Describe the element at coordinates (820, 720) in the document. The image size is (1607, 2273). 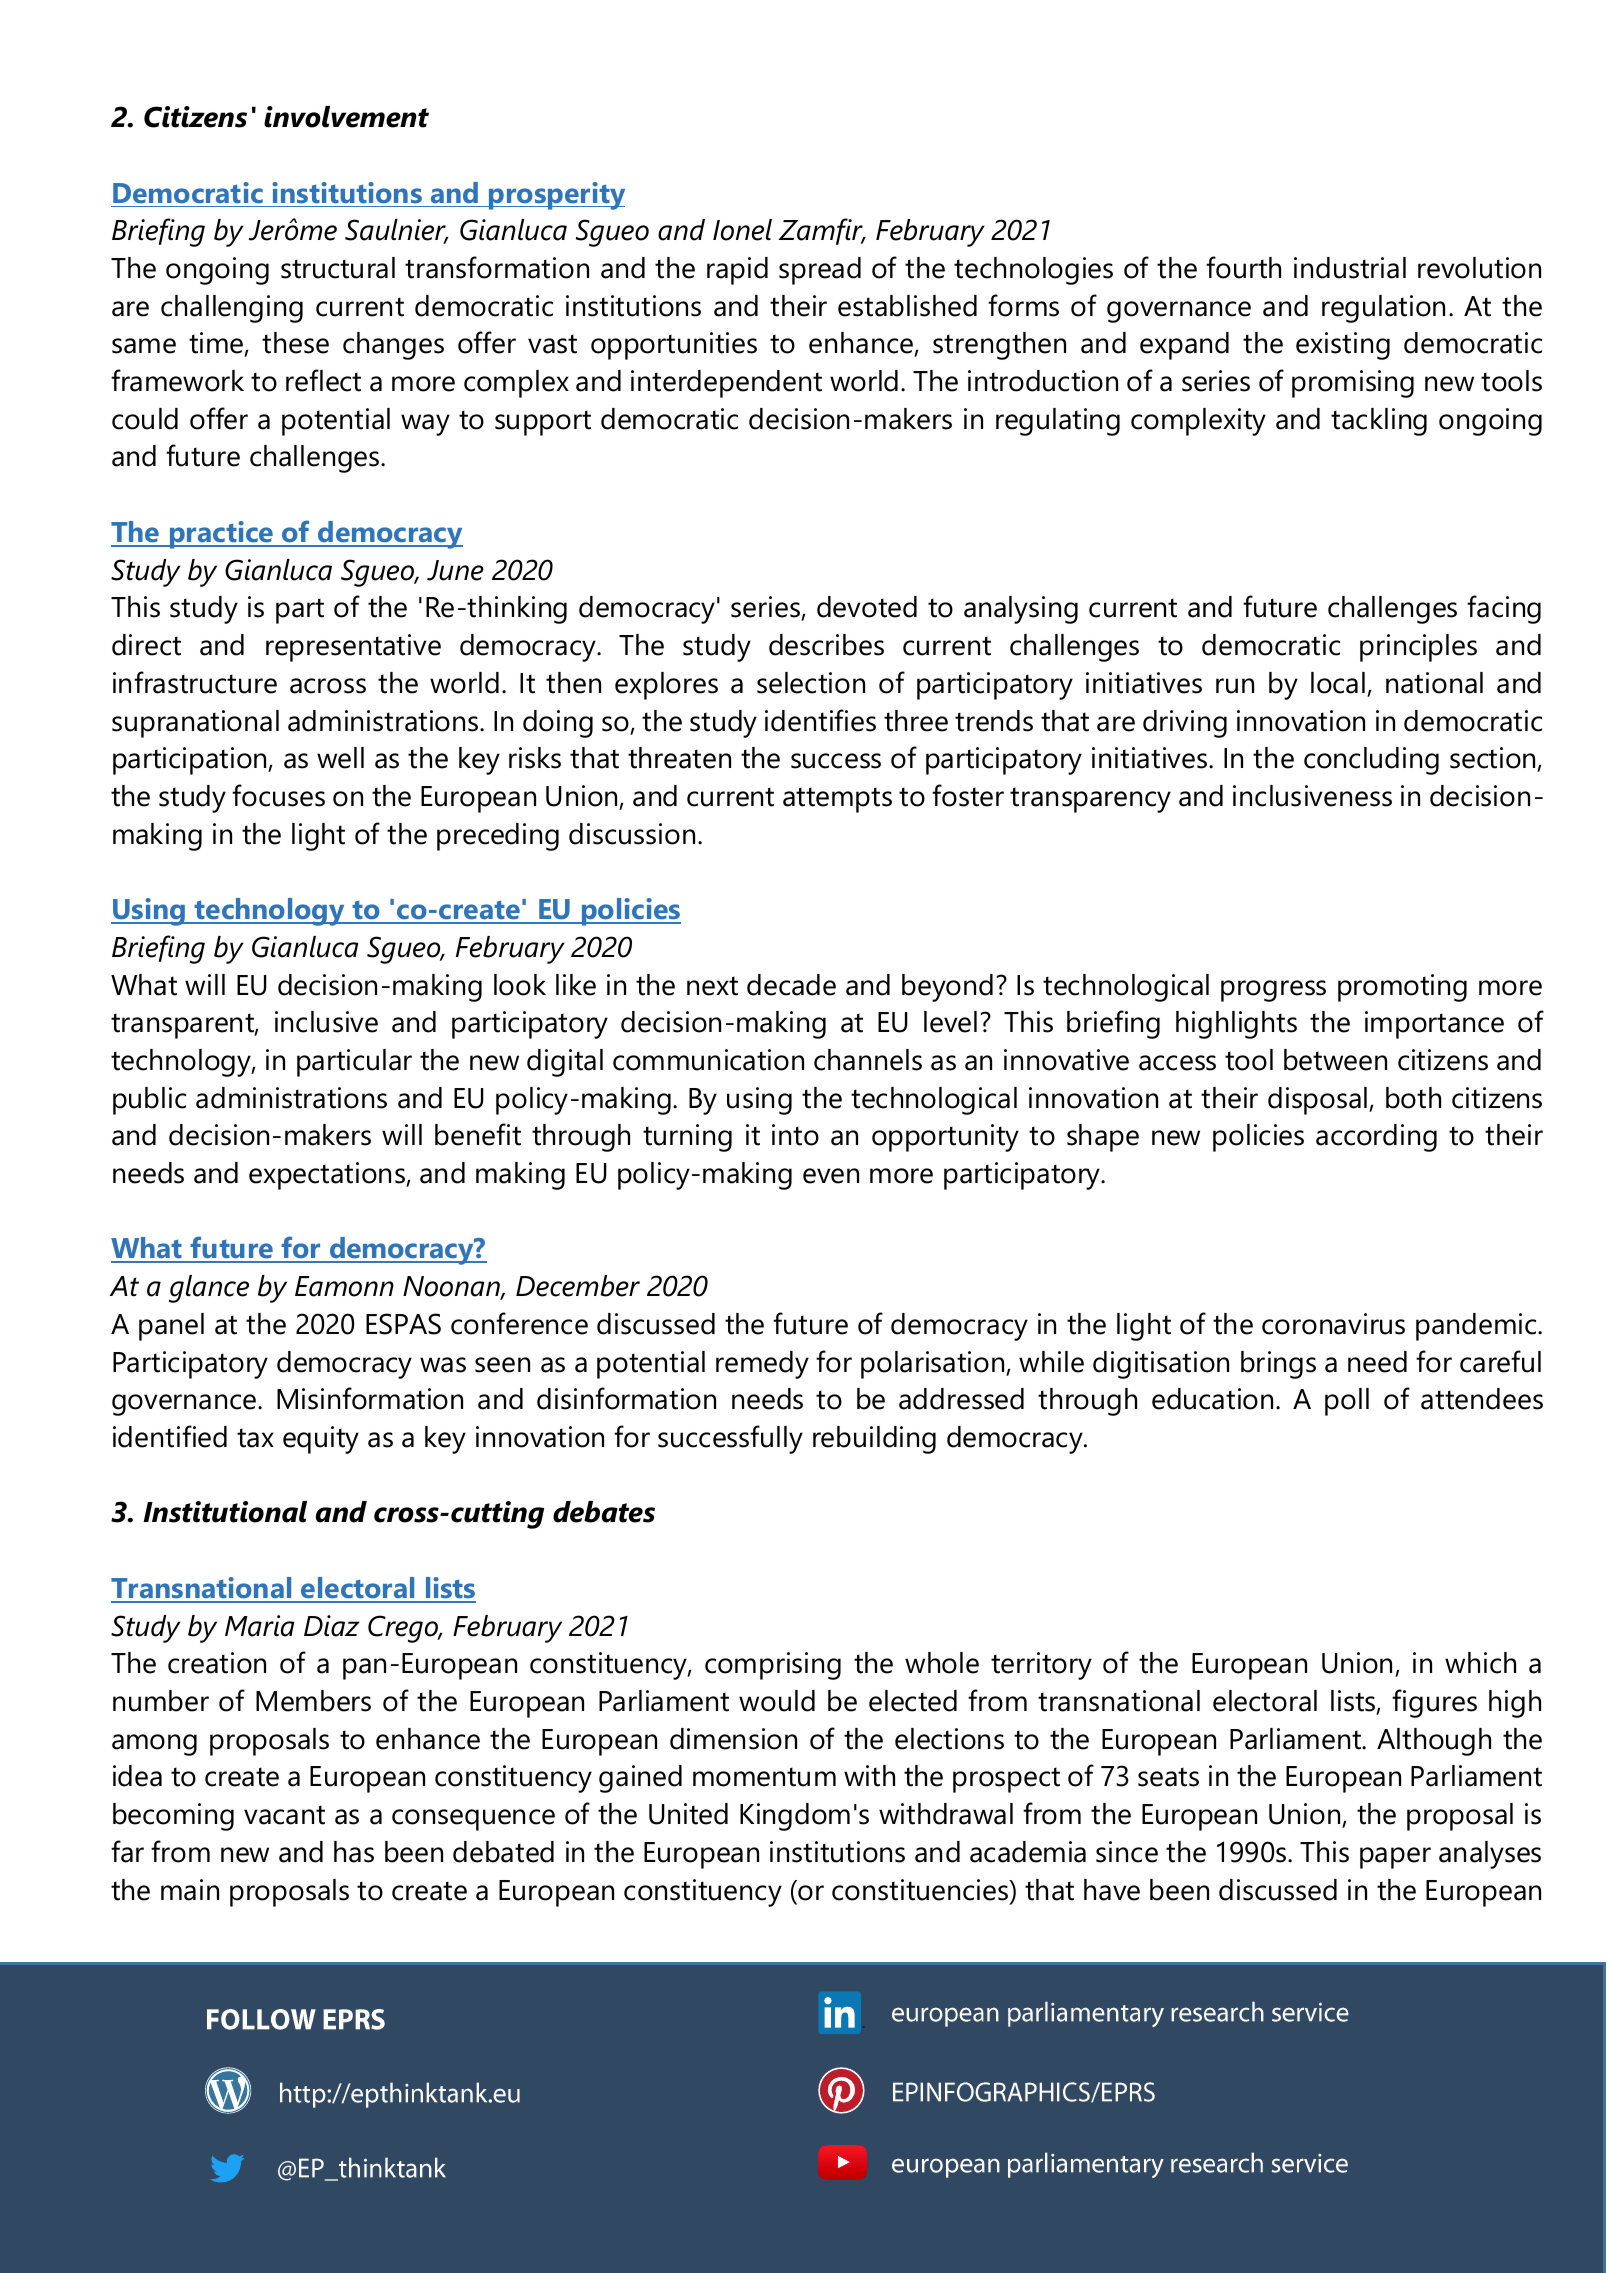
I see `identifies` at that location.
